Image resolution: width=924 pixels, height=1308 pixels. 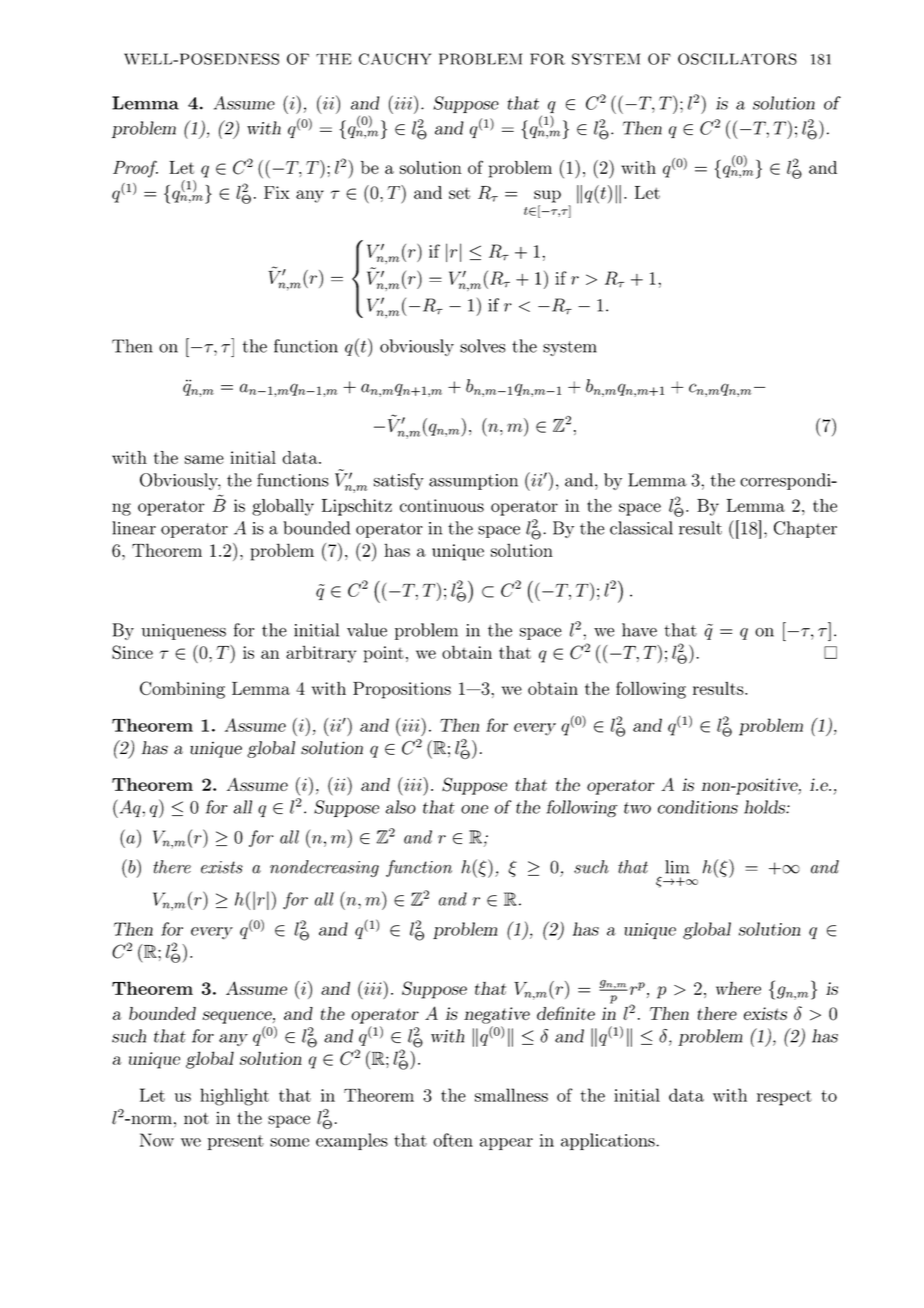 I want to click on often, so click(x=453, y=1140).
